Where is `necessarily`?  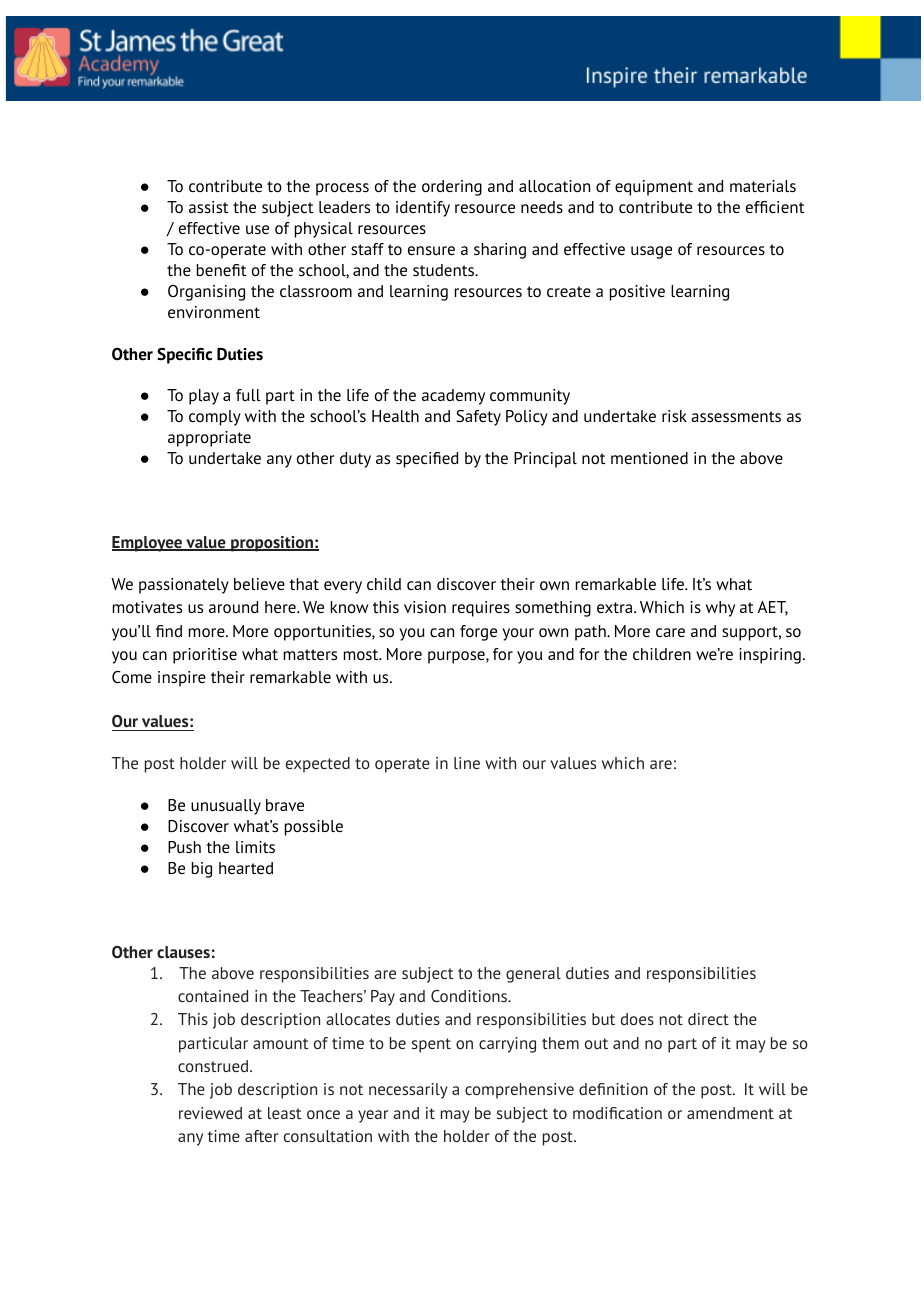
necessarily is located at coordinates (408, 1091).
